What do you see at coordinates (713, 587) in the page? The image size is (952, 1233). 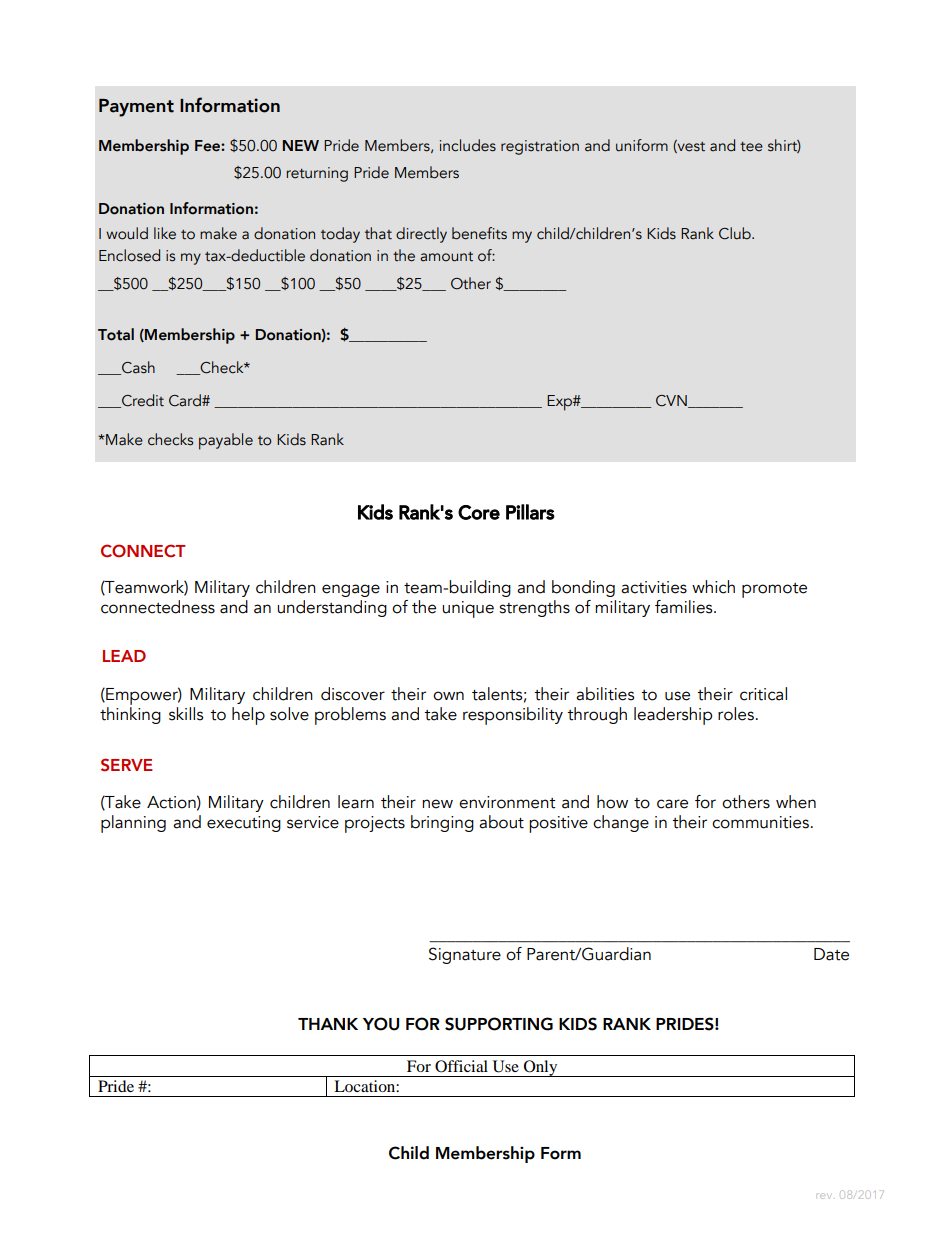 I see `which` at bounding box center [713, 587].
